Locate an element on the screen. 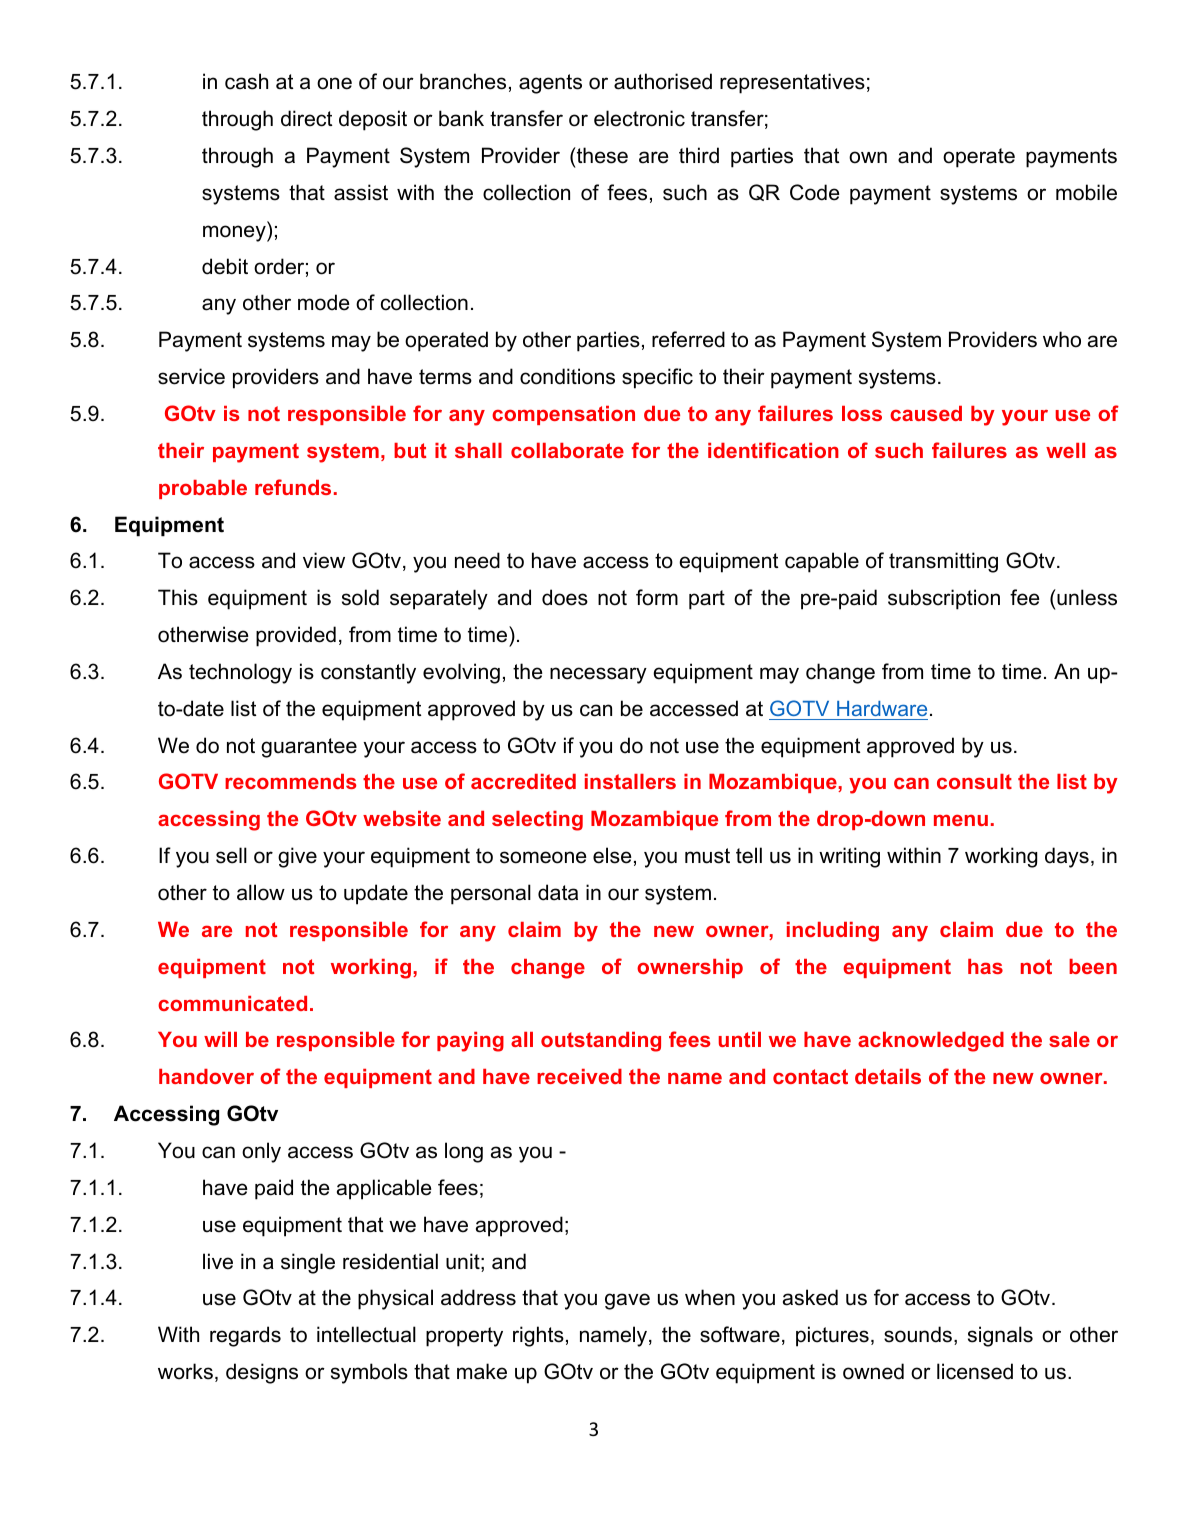 The image size is (1188, 1538). form is located at coordinates (657, 597).
